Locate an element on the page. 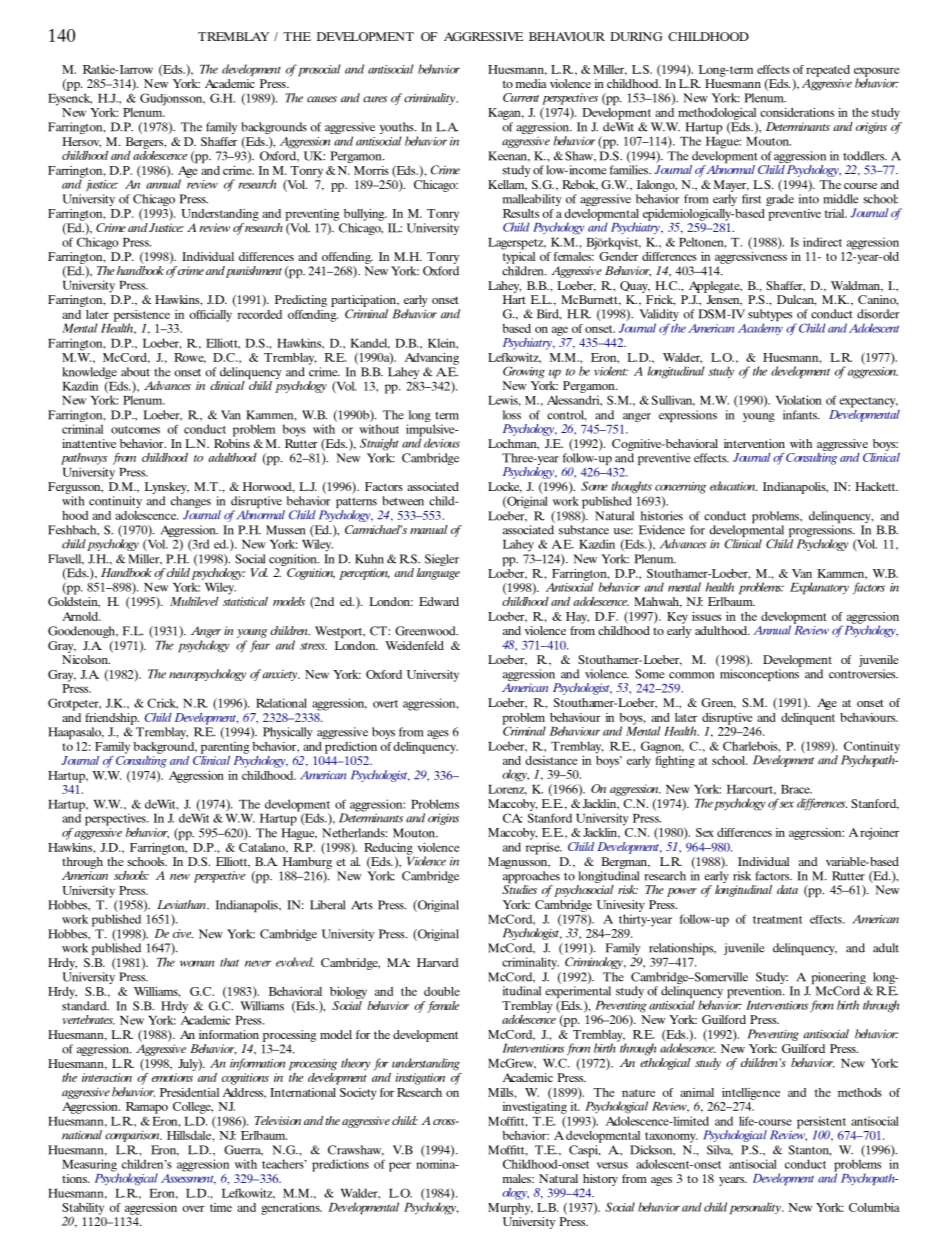  about is located at coordinates (135, 372).
